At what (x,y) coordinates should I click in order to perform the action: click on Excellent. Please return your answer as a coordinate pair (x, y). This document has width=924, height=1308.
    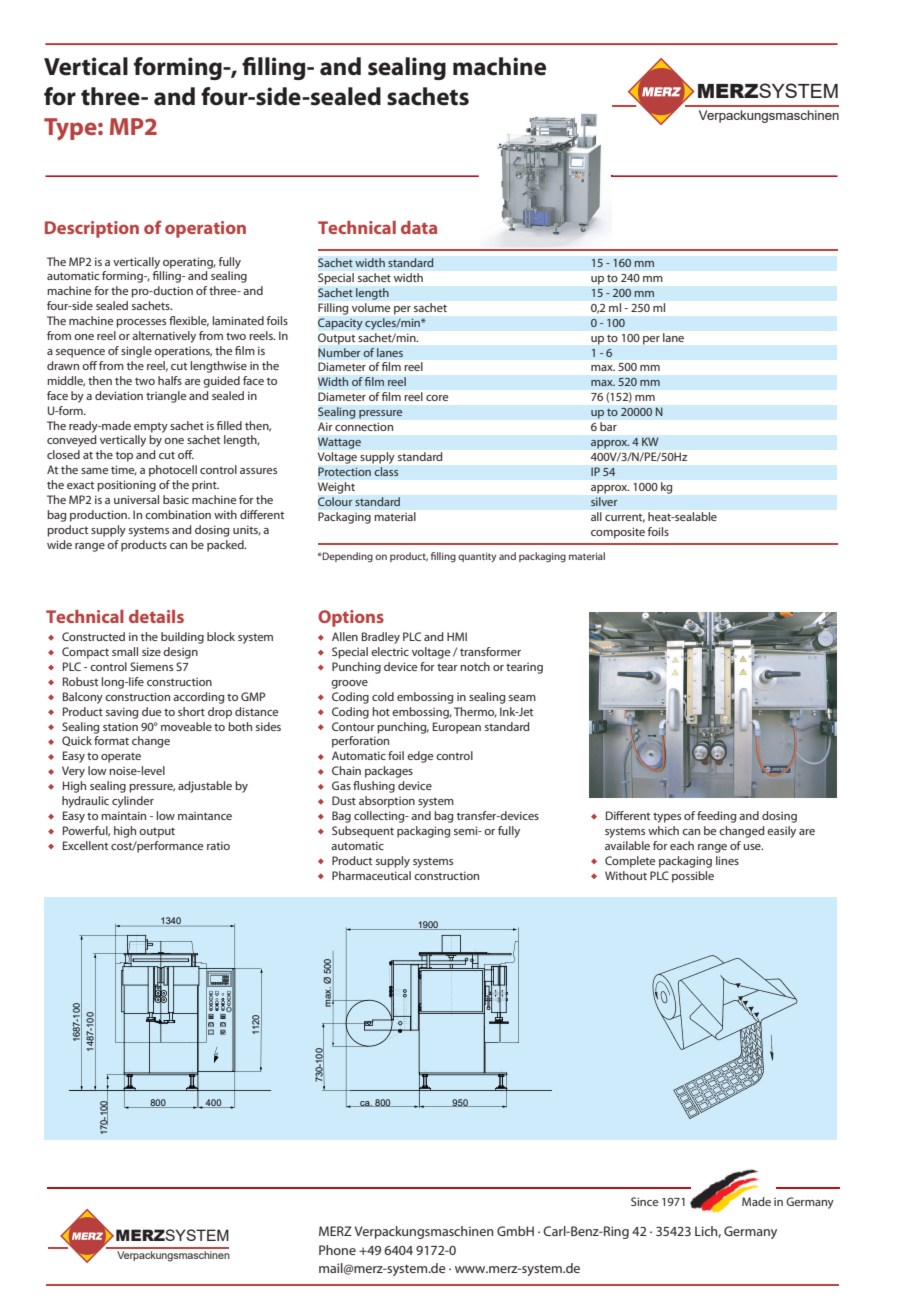
    Looking at the image, I should click on (85, 845).
